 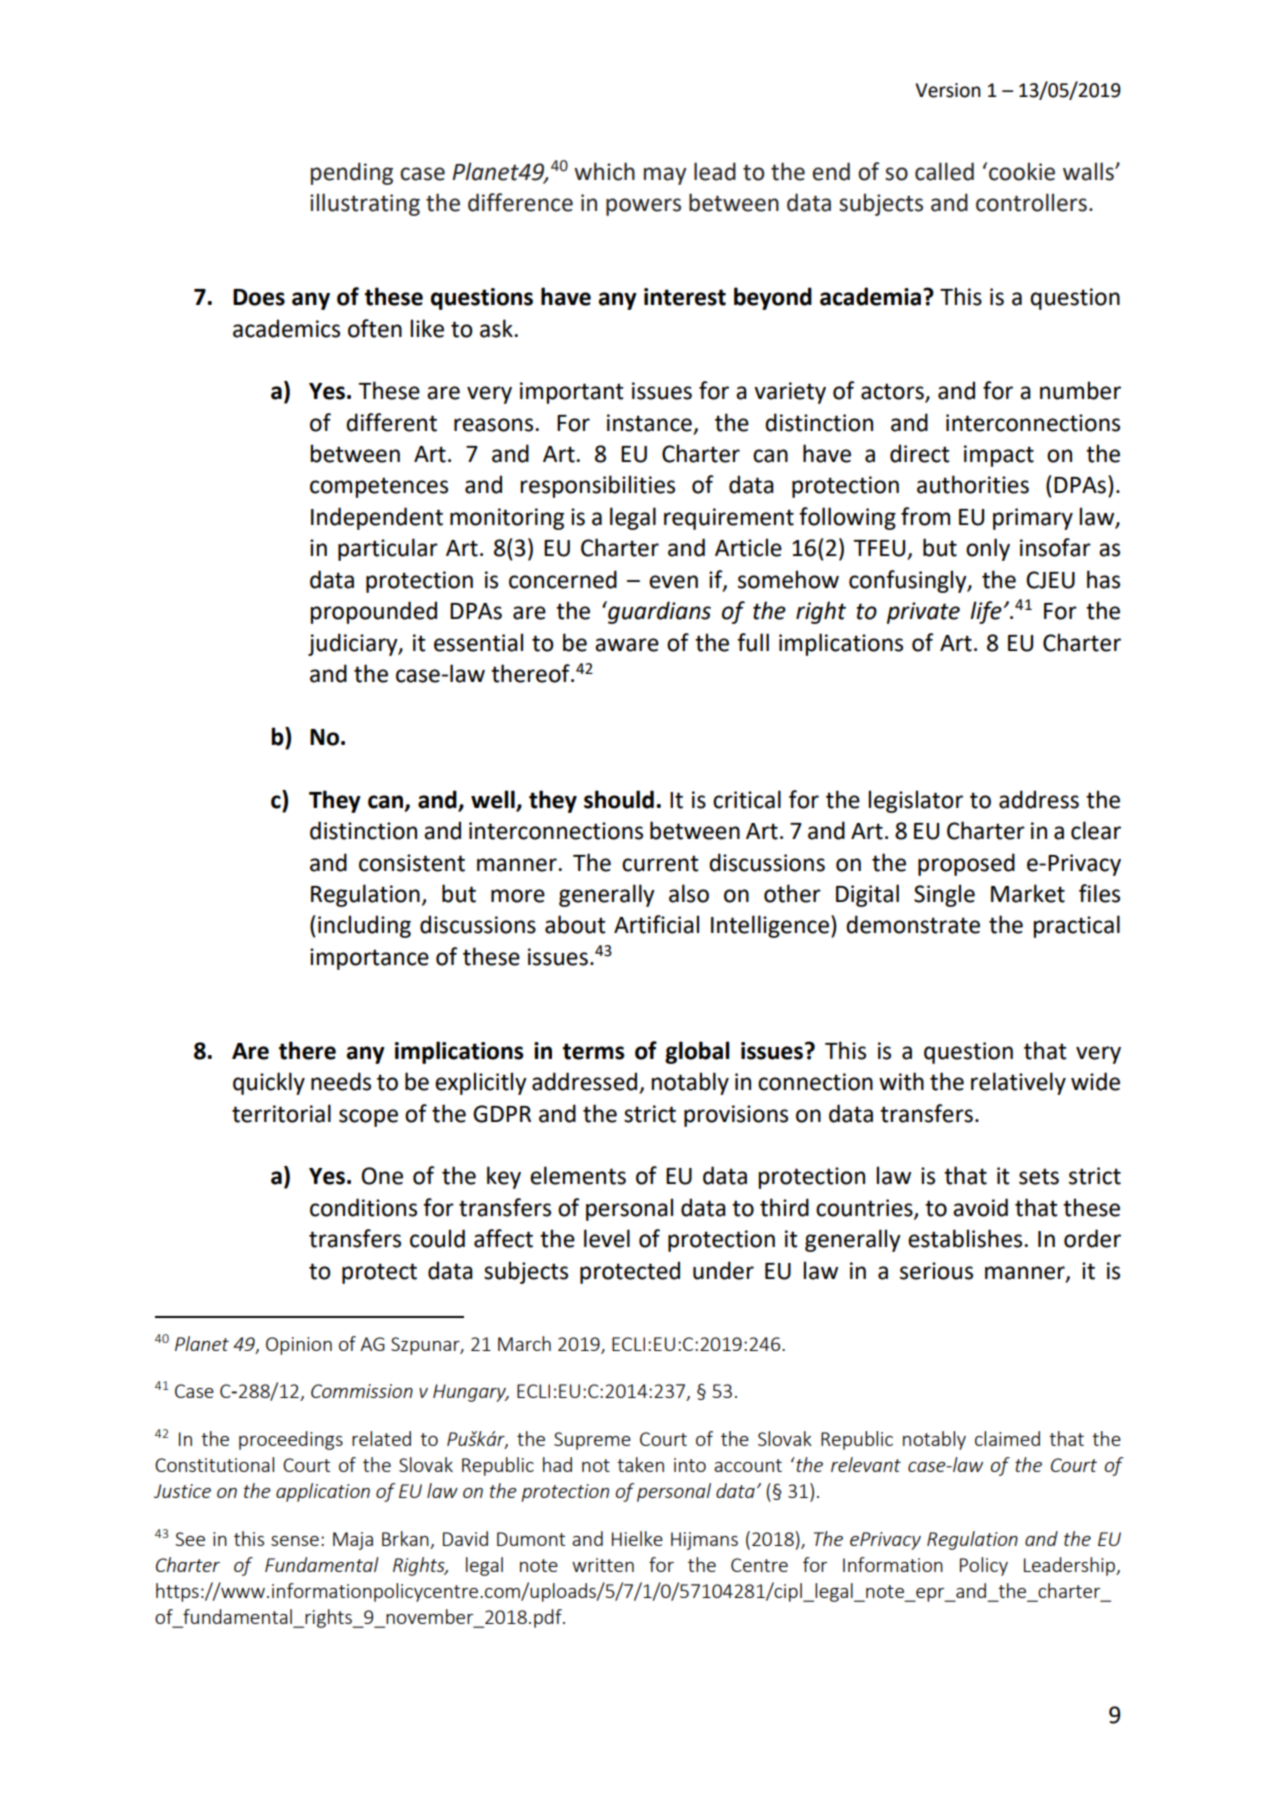 What do you see at coordinates (619, 799) in the page?
I see `should` at bounding box center [619, 799].
